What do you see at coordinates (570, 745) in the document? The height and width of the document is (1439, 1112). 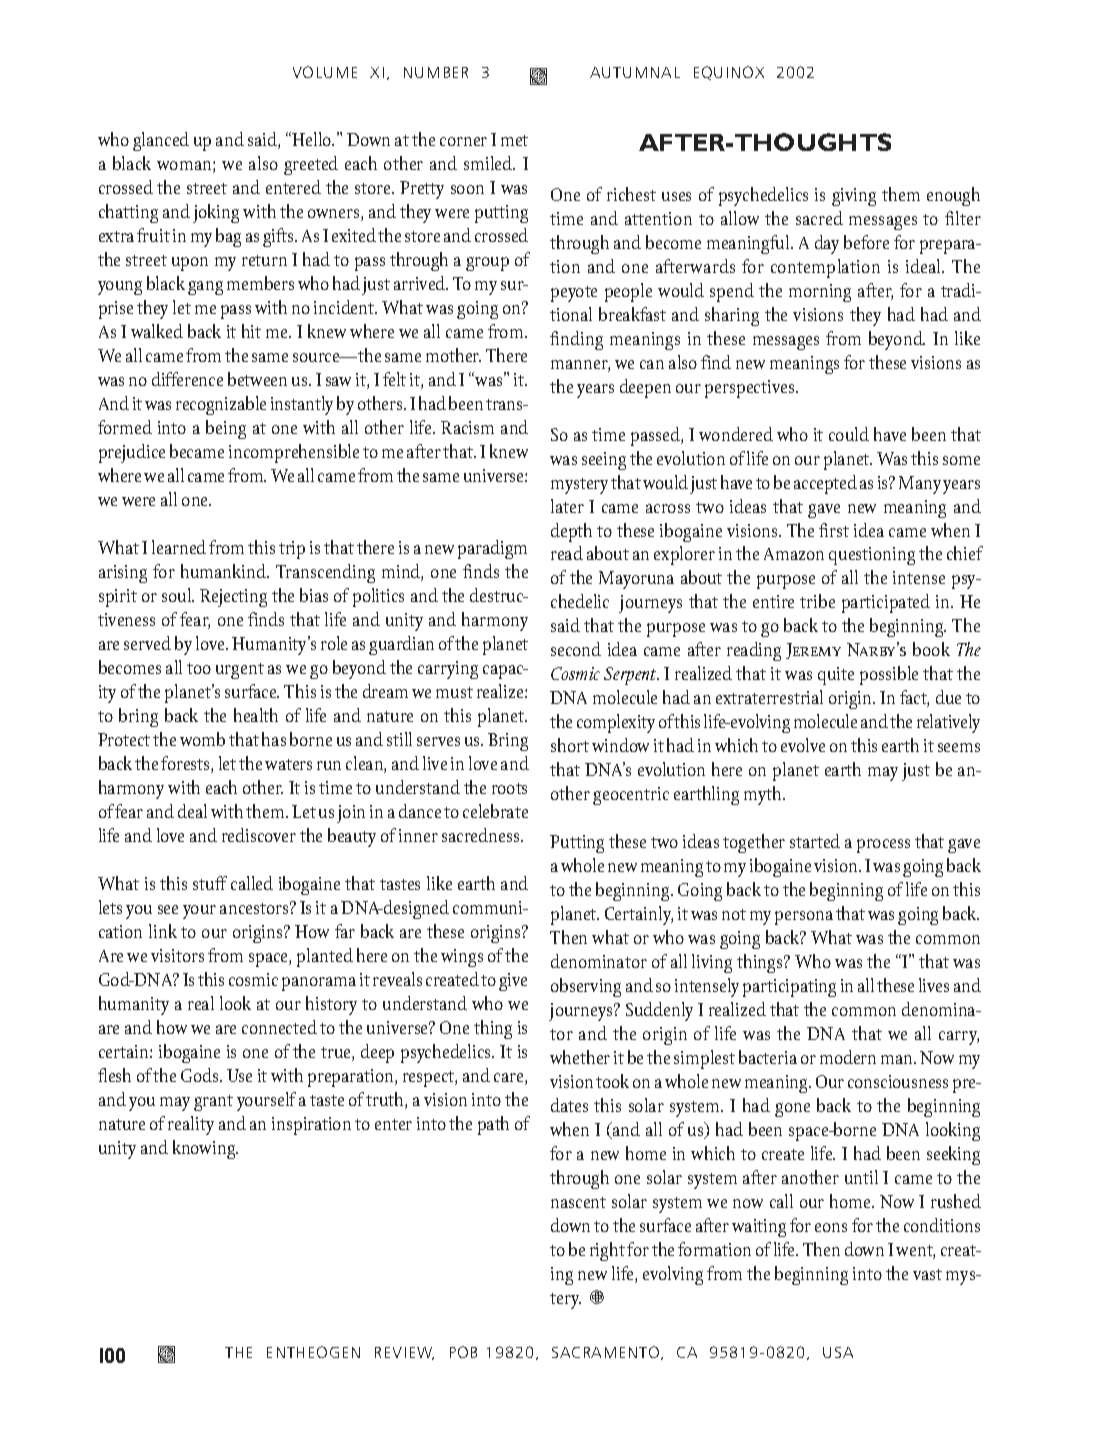 I see `short` at bounding box center [570, 745].
